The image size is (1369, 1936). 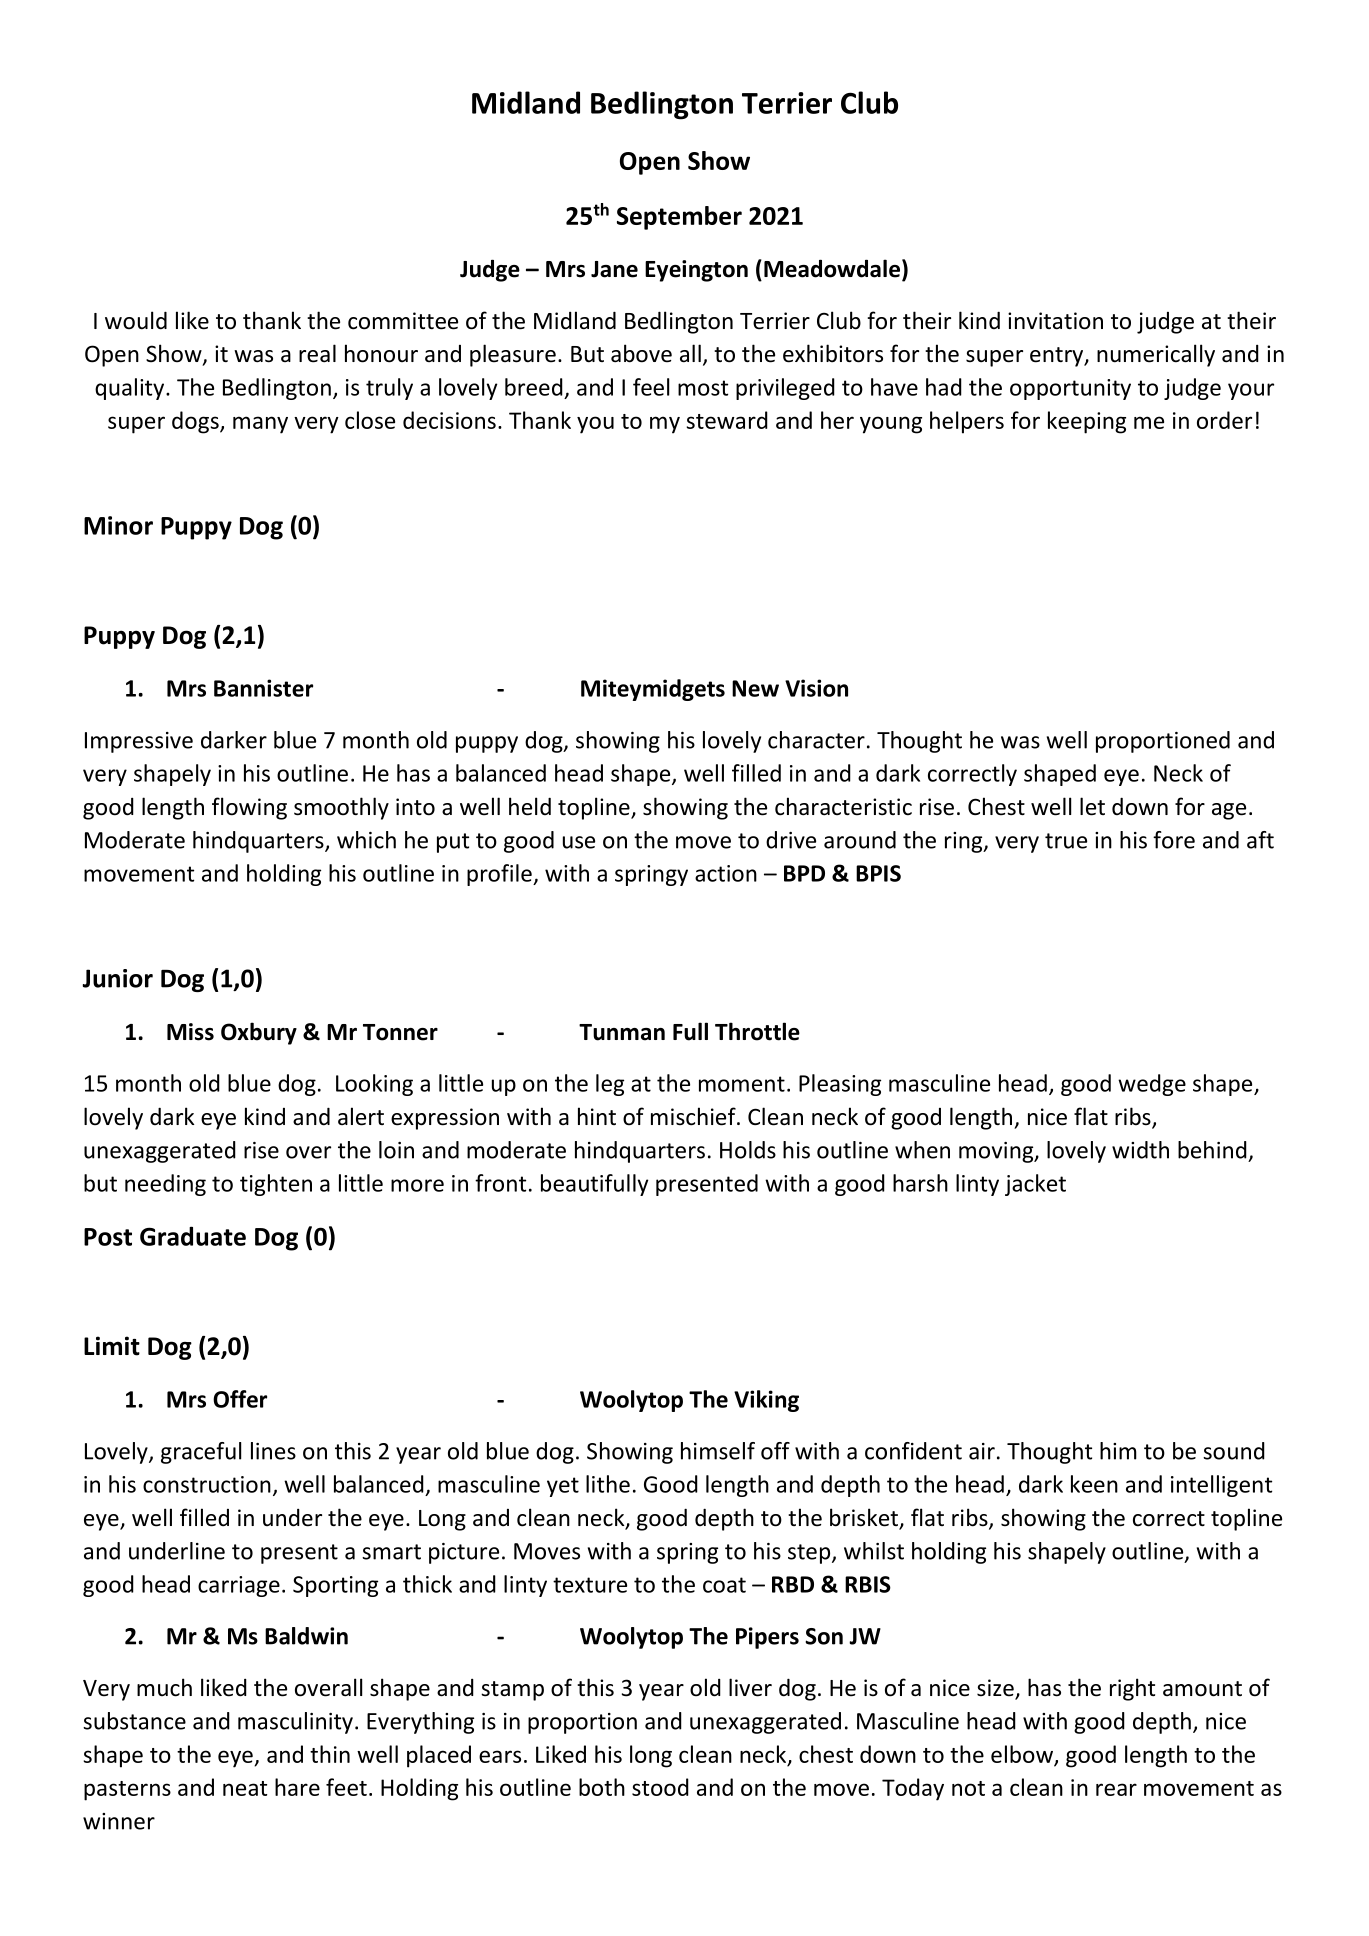 What do you see at coordinates (1055, 321) in the screenshot?
I see `invitation` at bounding box center [1055, 321].
